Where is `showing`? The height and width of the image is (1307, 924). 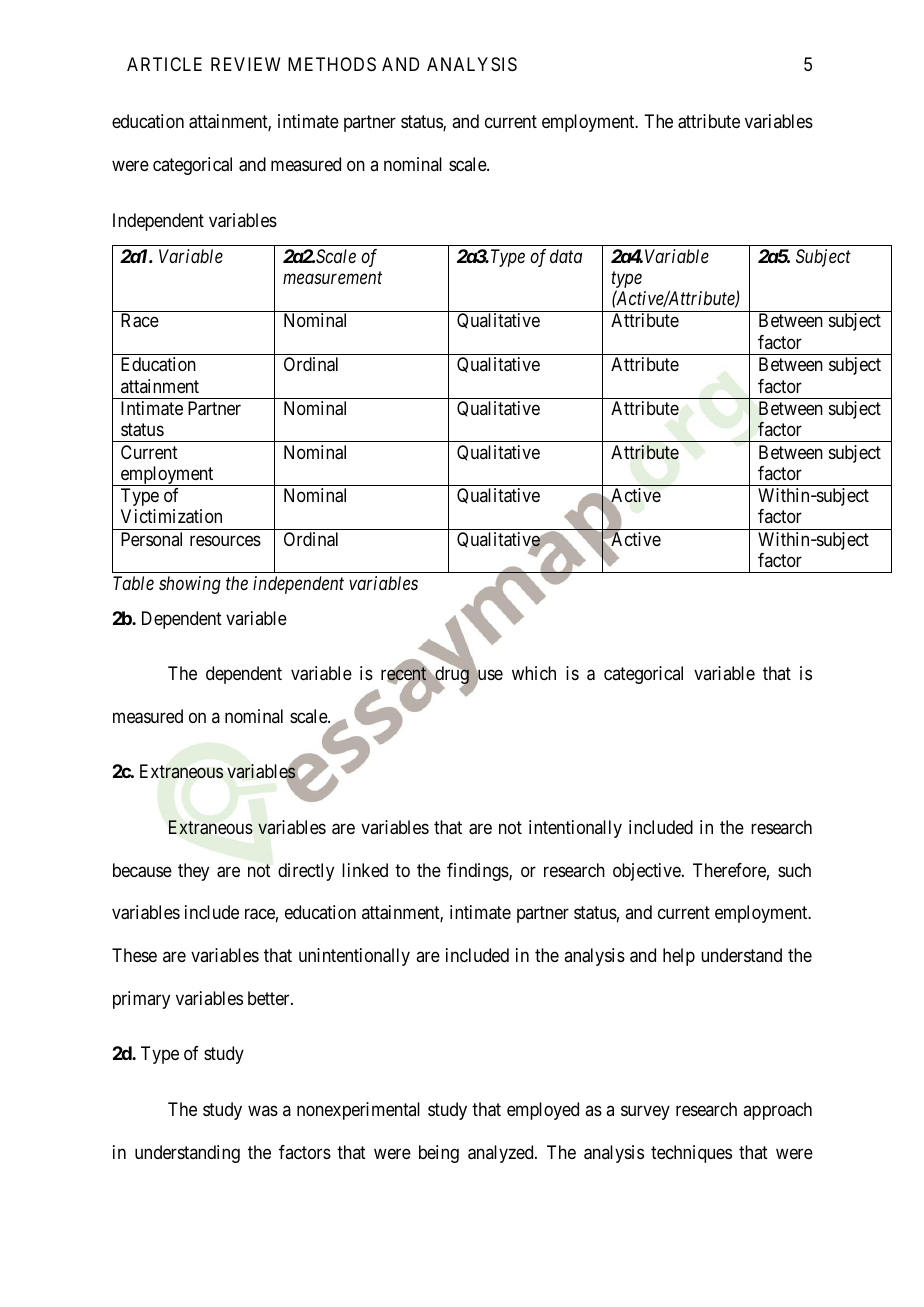
showing is located at coordinates (190, 585).
